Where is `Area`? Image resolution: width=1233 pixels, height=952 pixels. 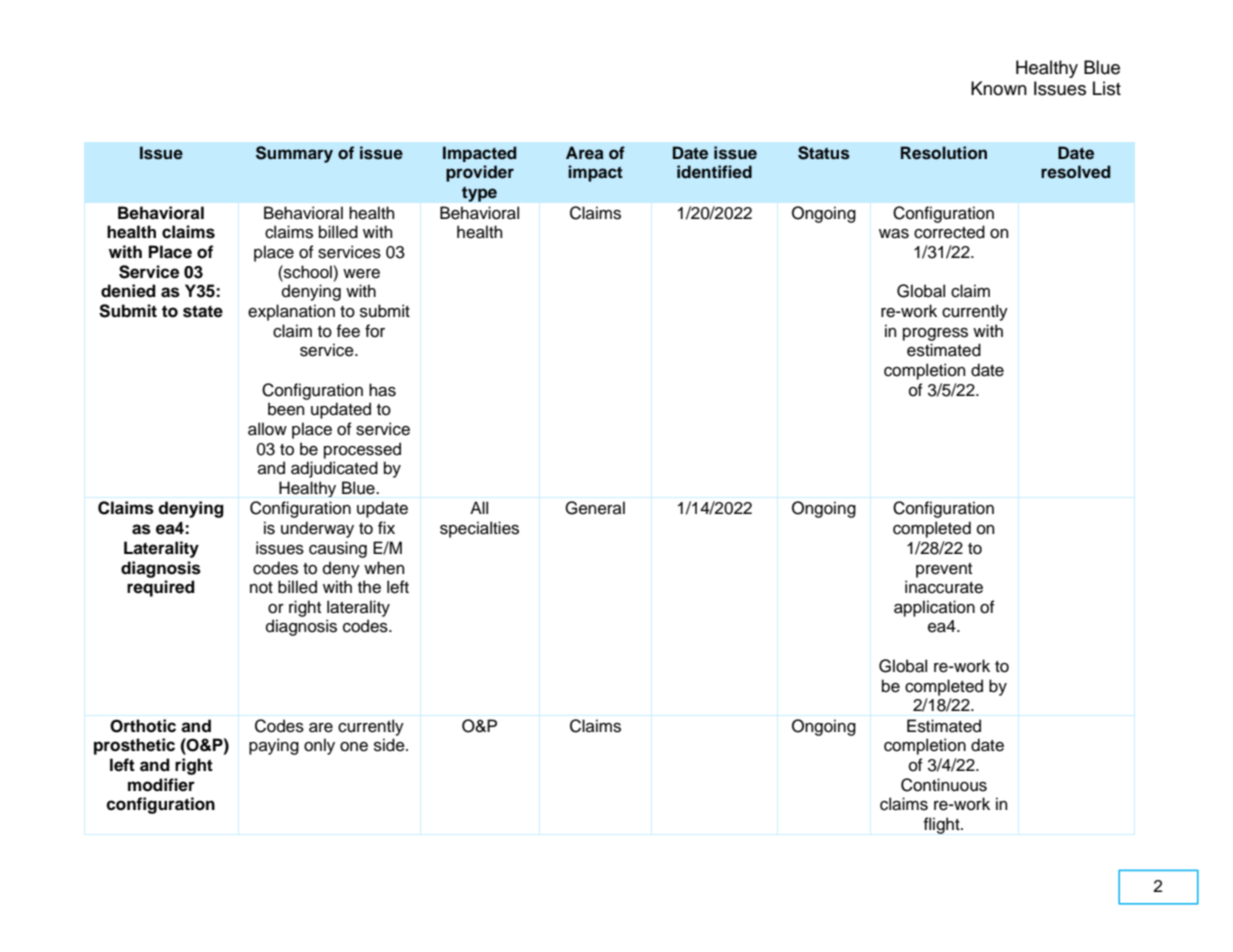
Area is located at coordinates (585, 153).
